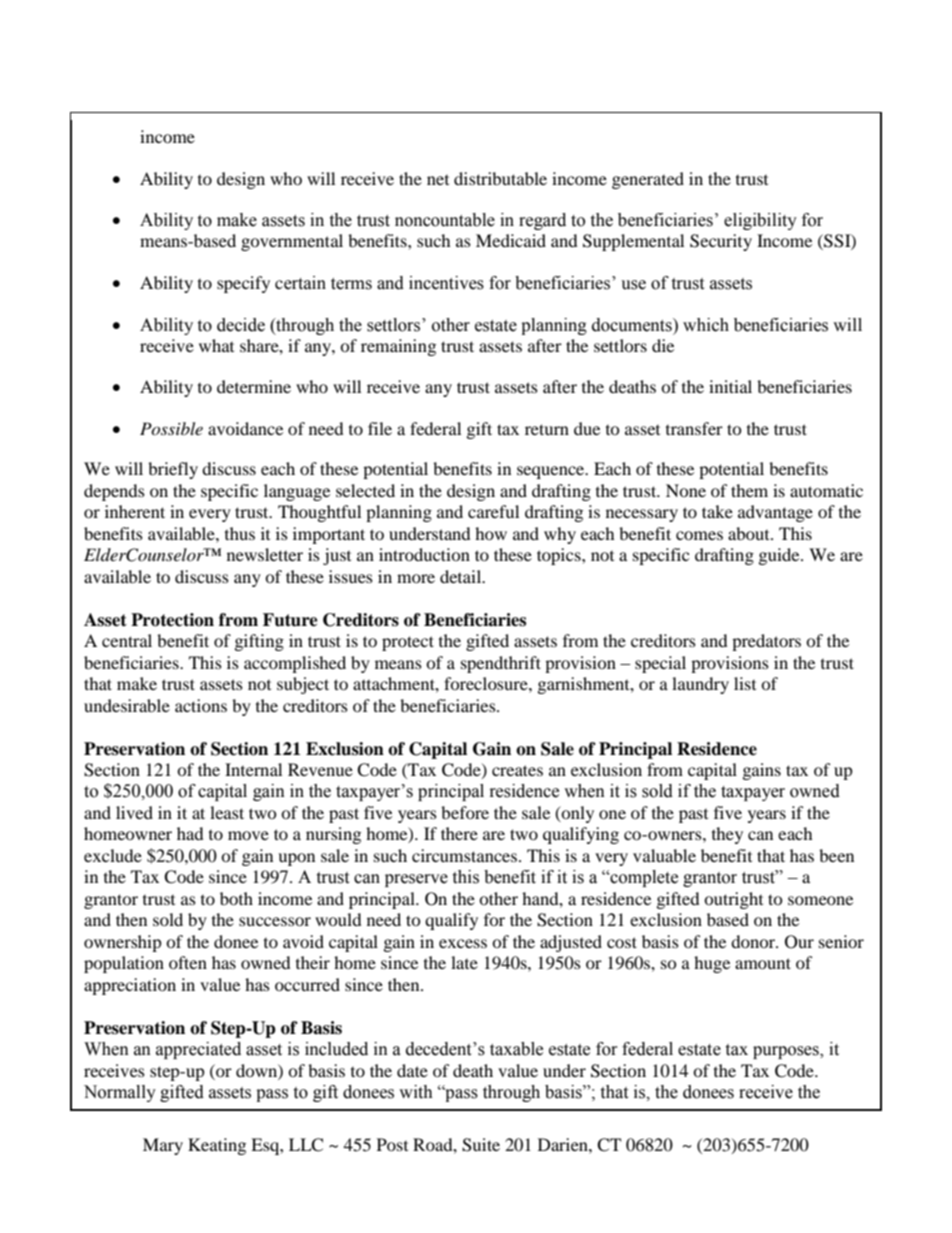  What do you see at coordinates (500, 178) in the document?
I see `distributable` at bounding box center [500, 178].
